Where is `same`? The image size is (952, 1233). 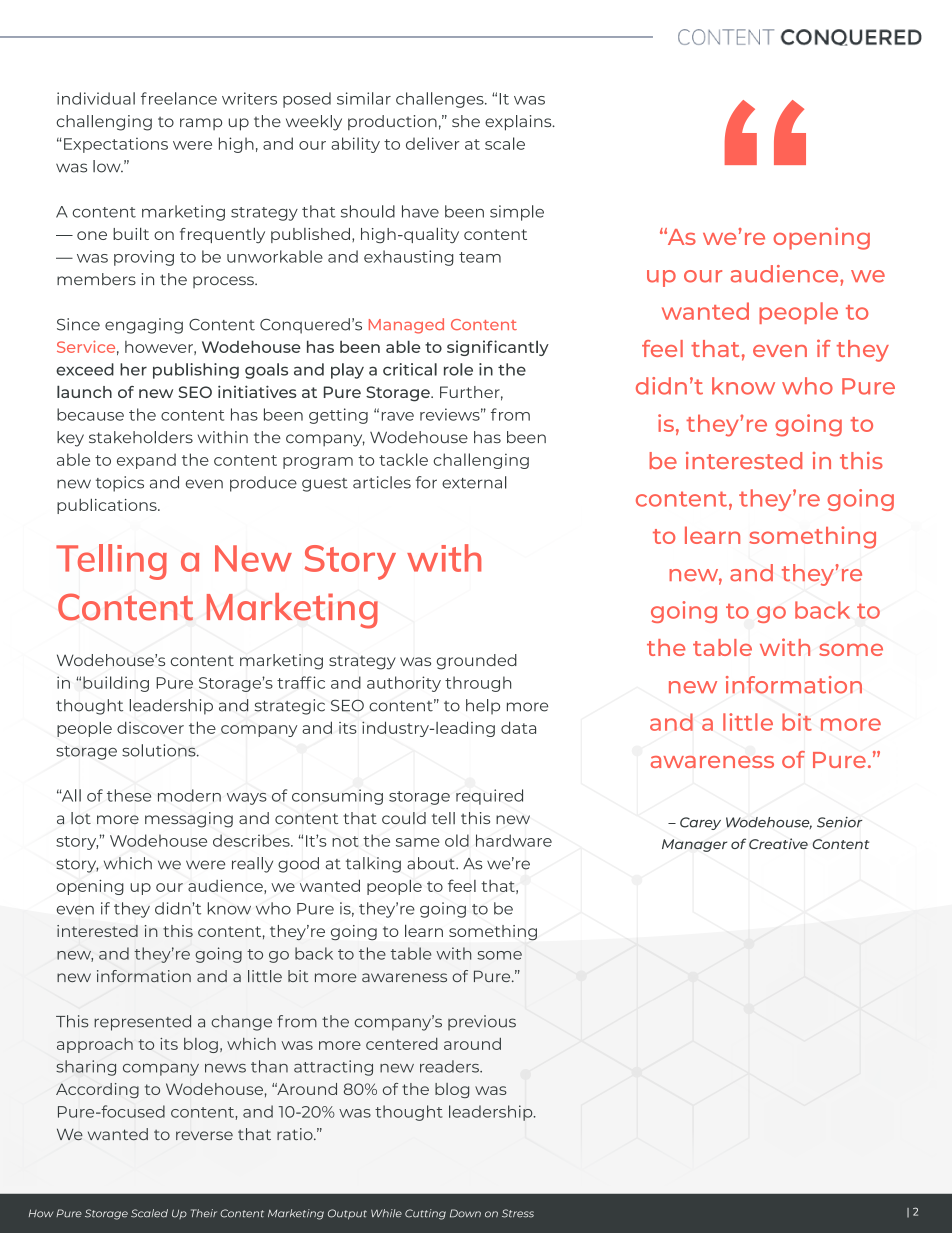
same is located at coordinates (417, 842).
